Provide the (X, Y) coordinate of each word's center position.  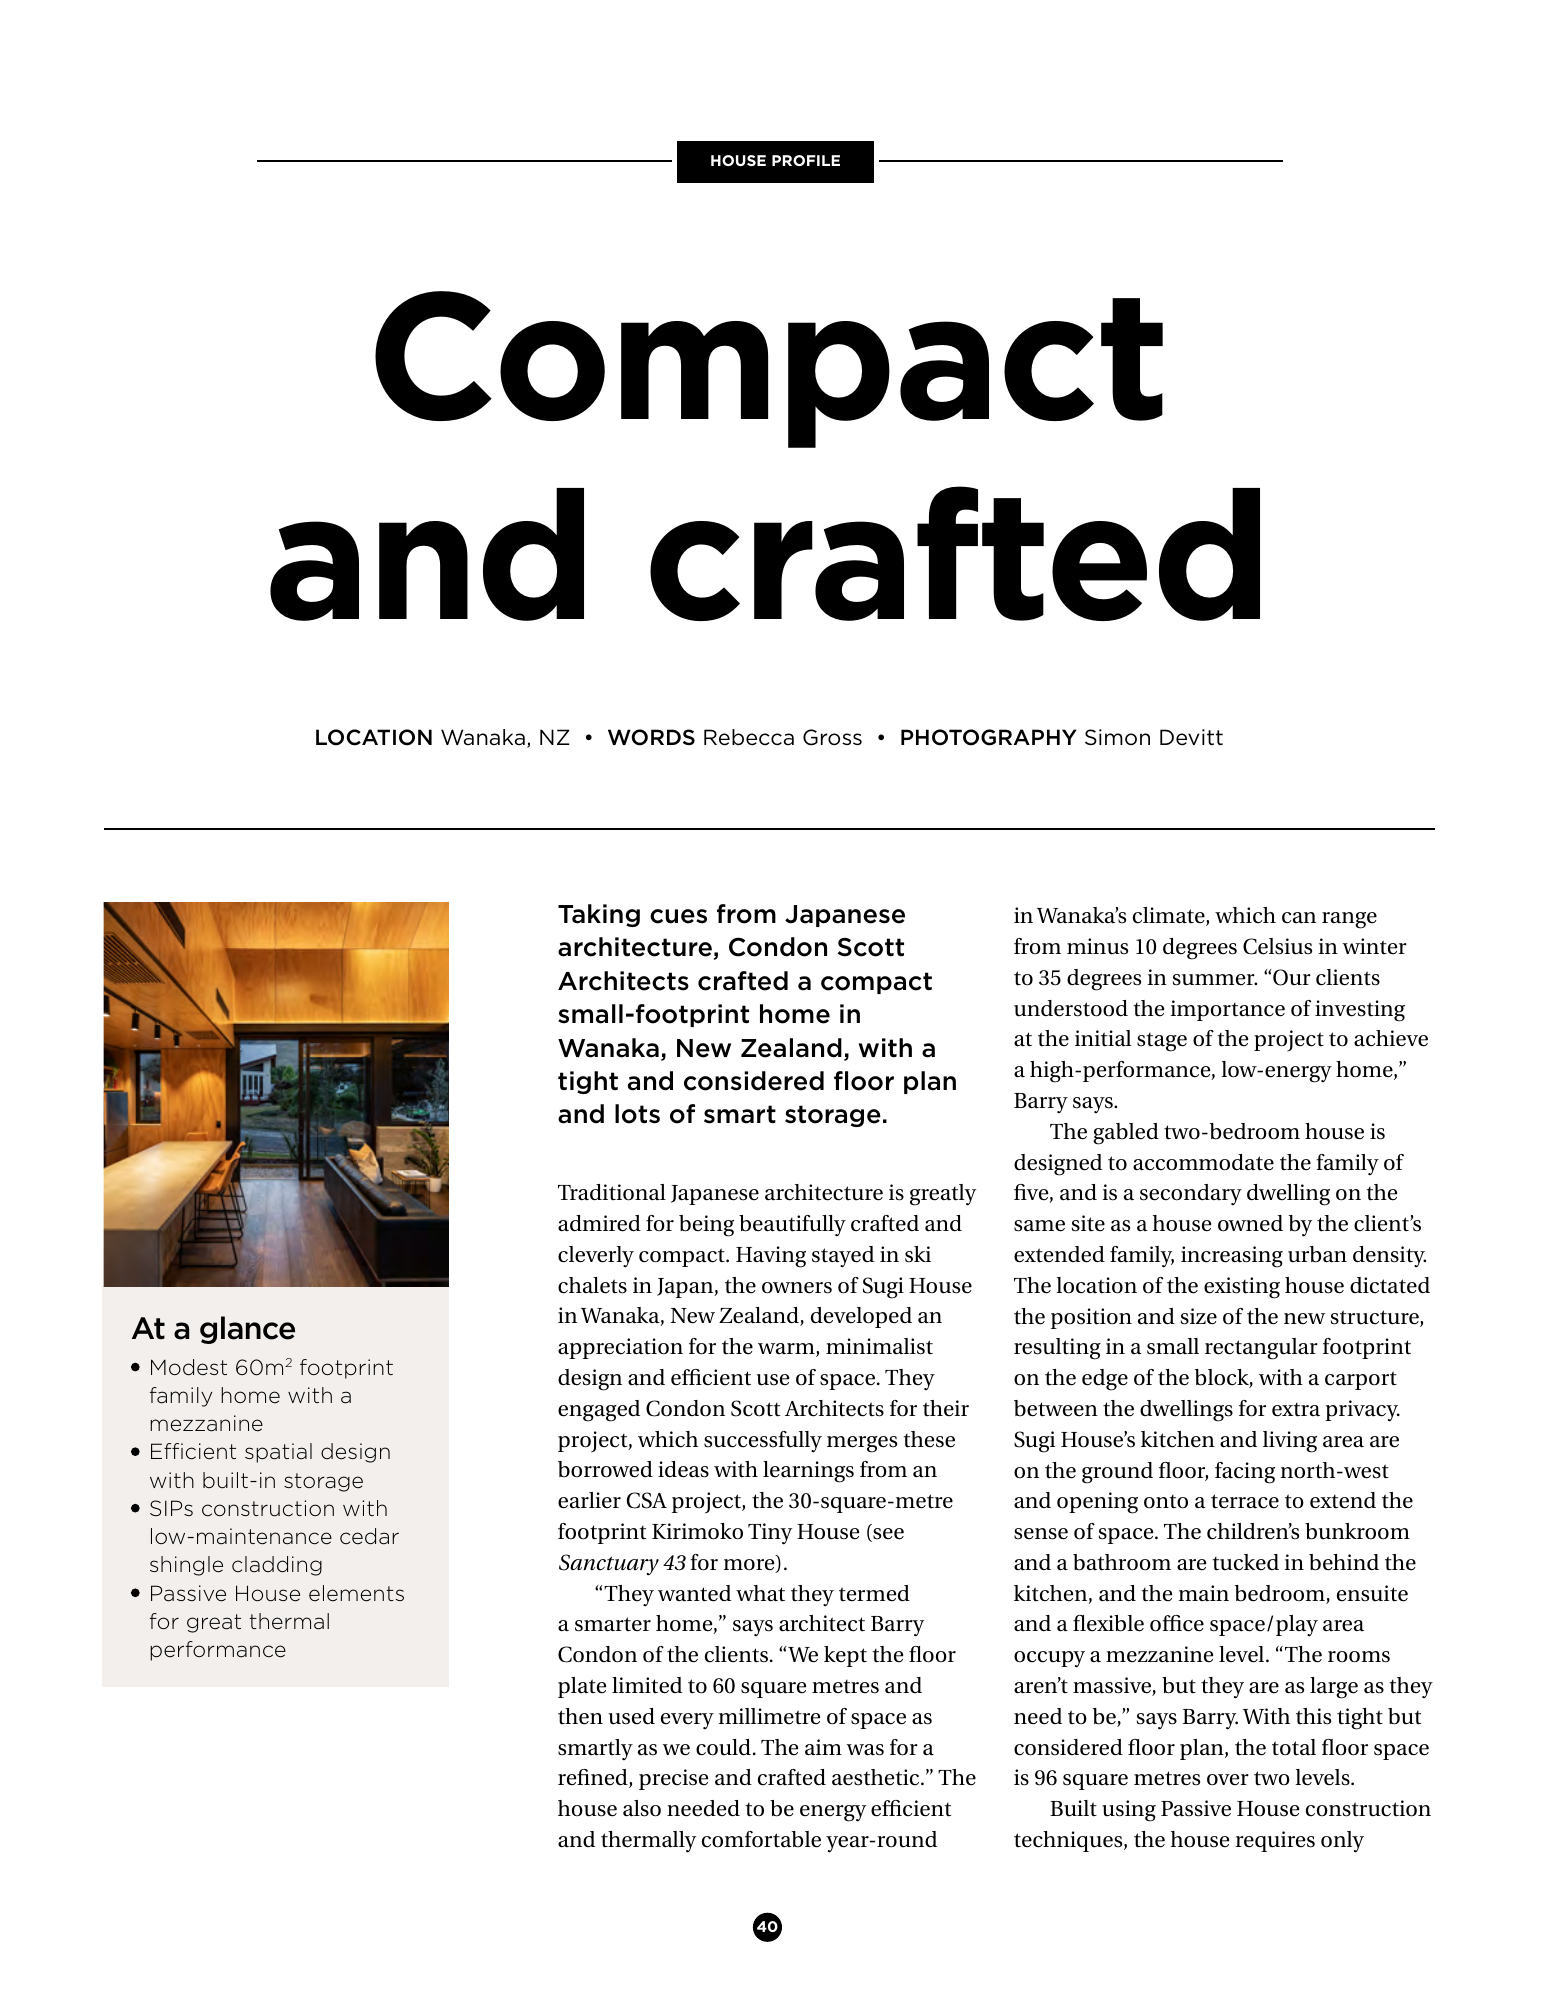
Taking (599, 915)
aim (823, 1747)
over (1228, 1780)
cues (678, 916)
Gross (832, 737)
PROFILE (806, 160)
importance (1227, 1010)
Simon (1117, 737)
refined (594, 1778)
